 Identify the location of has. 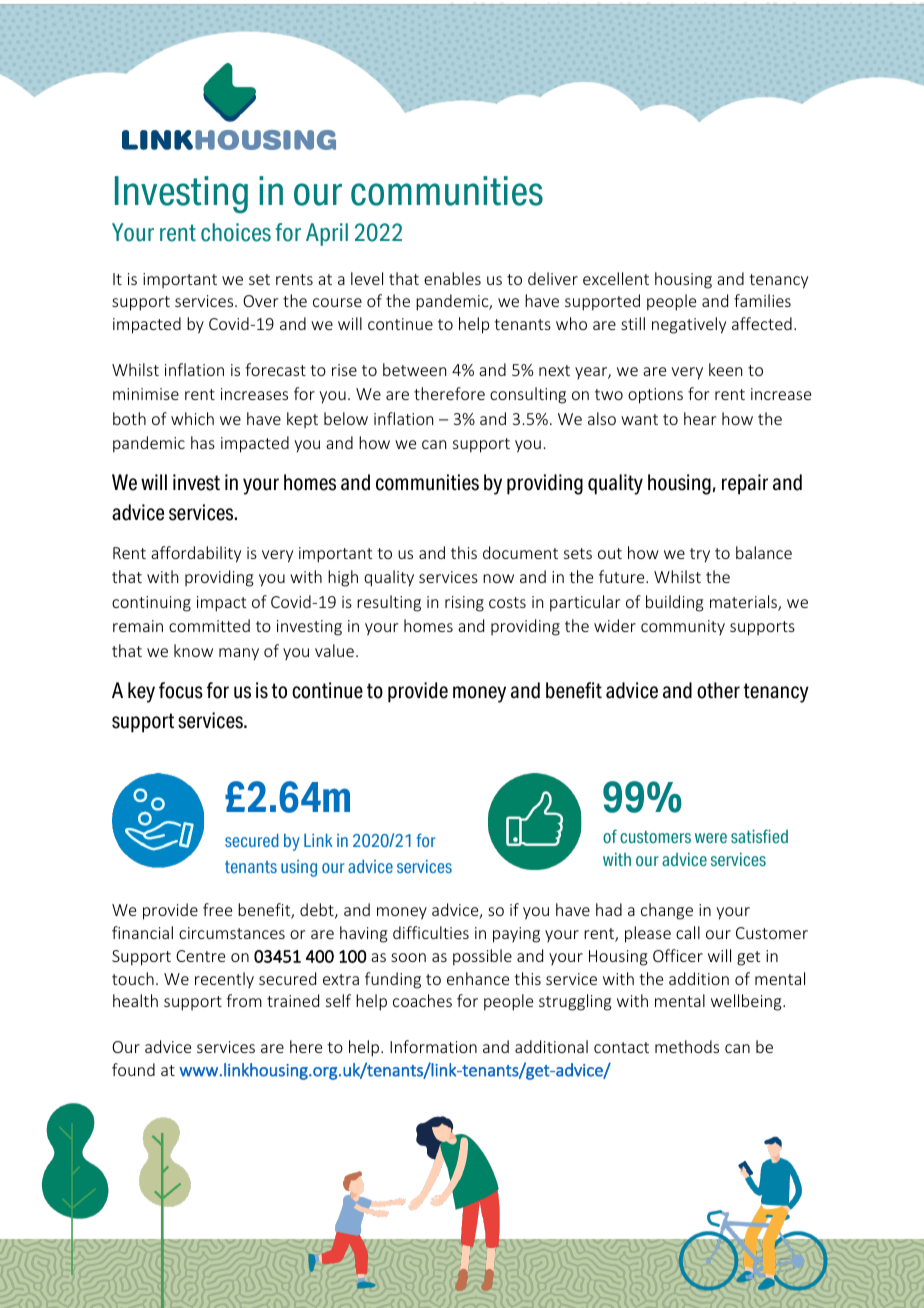
(203, 442).
